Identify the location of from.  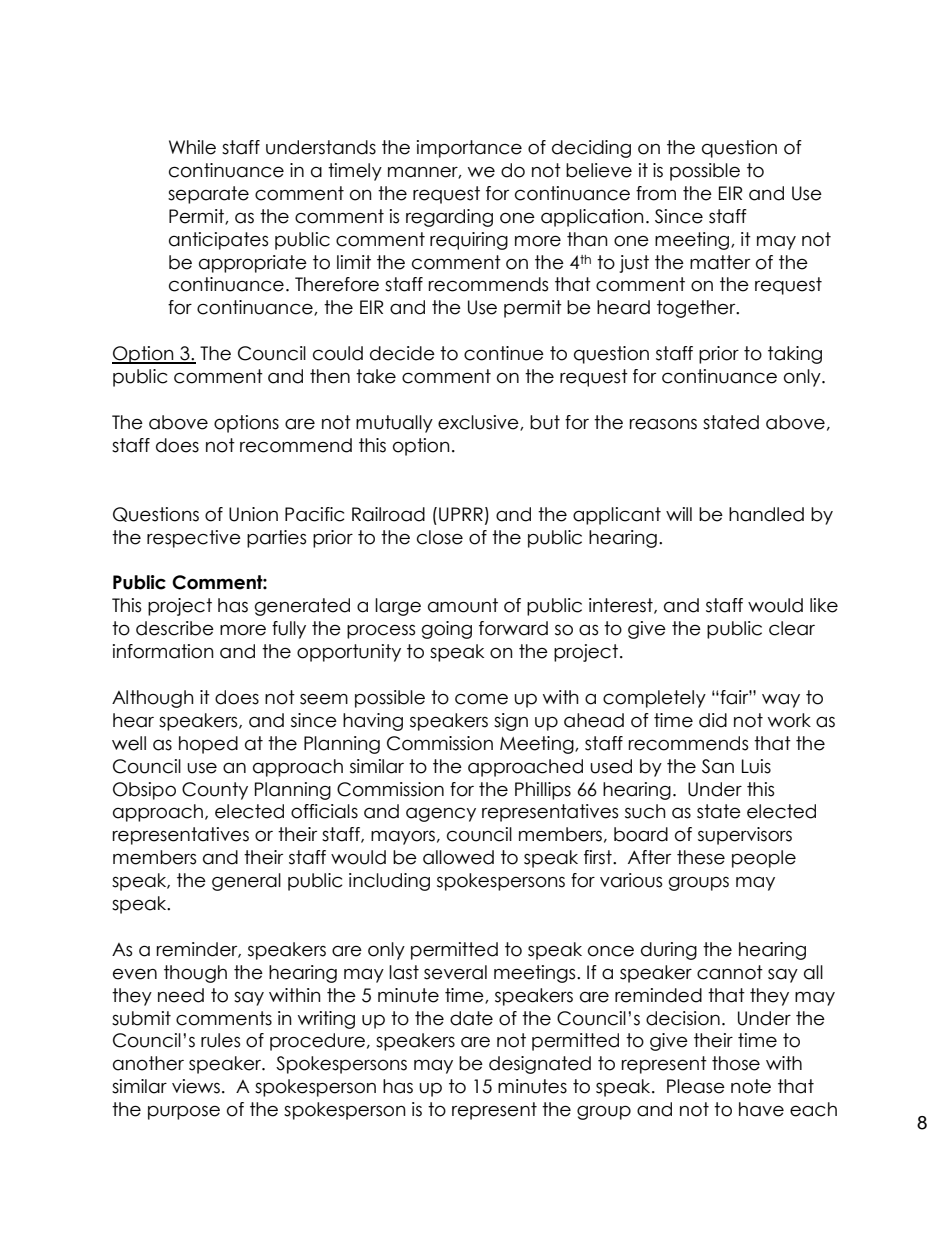
(656, 193).
